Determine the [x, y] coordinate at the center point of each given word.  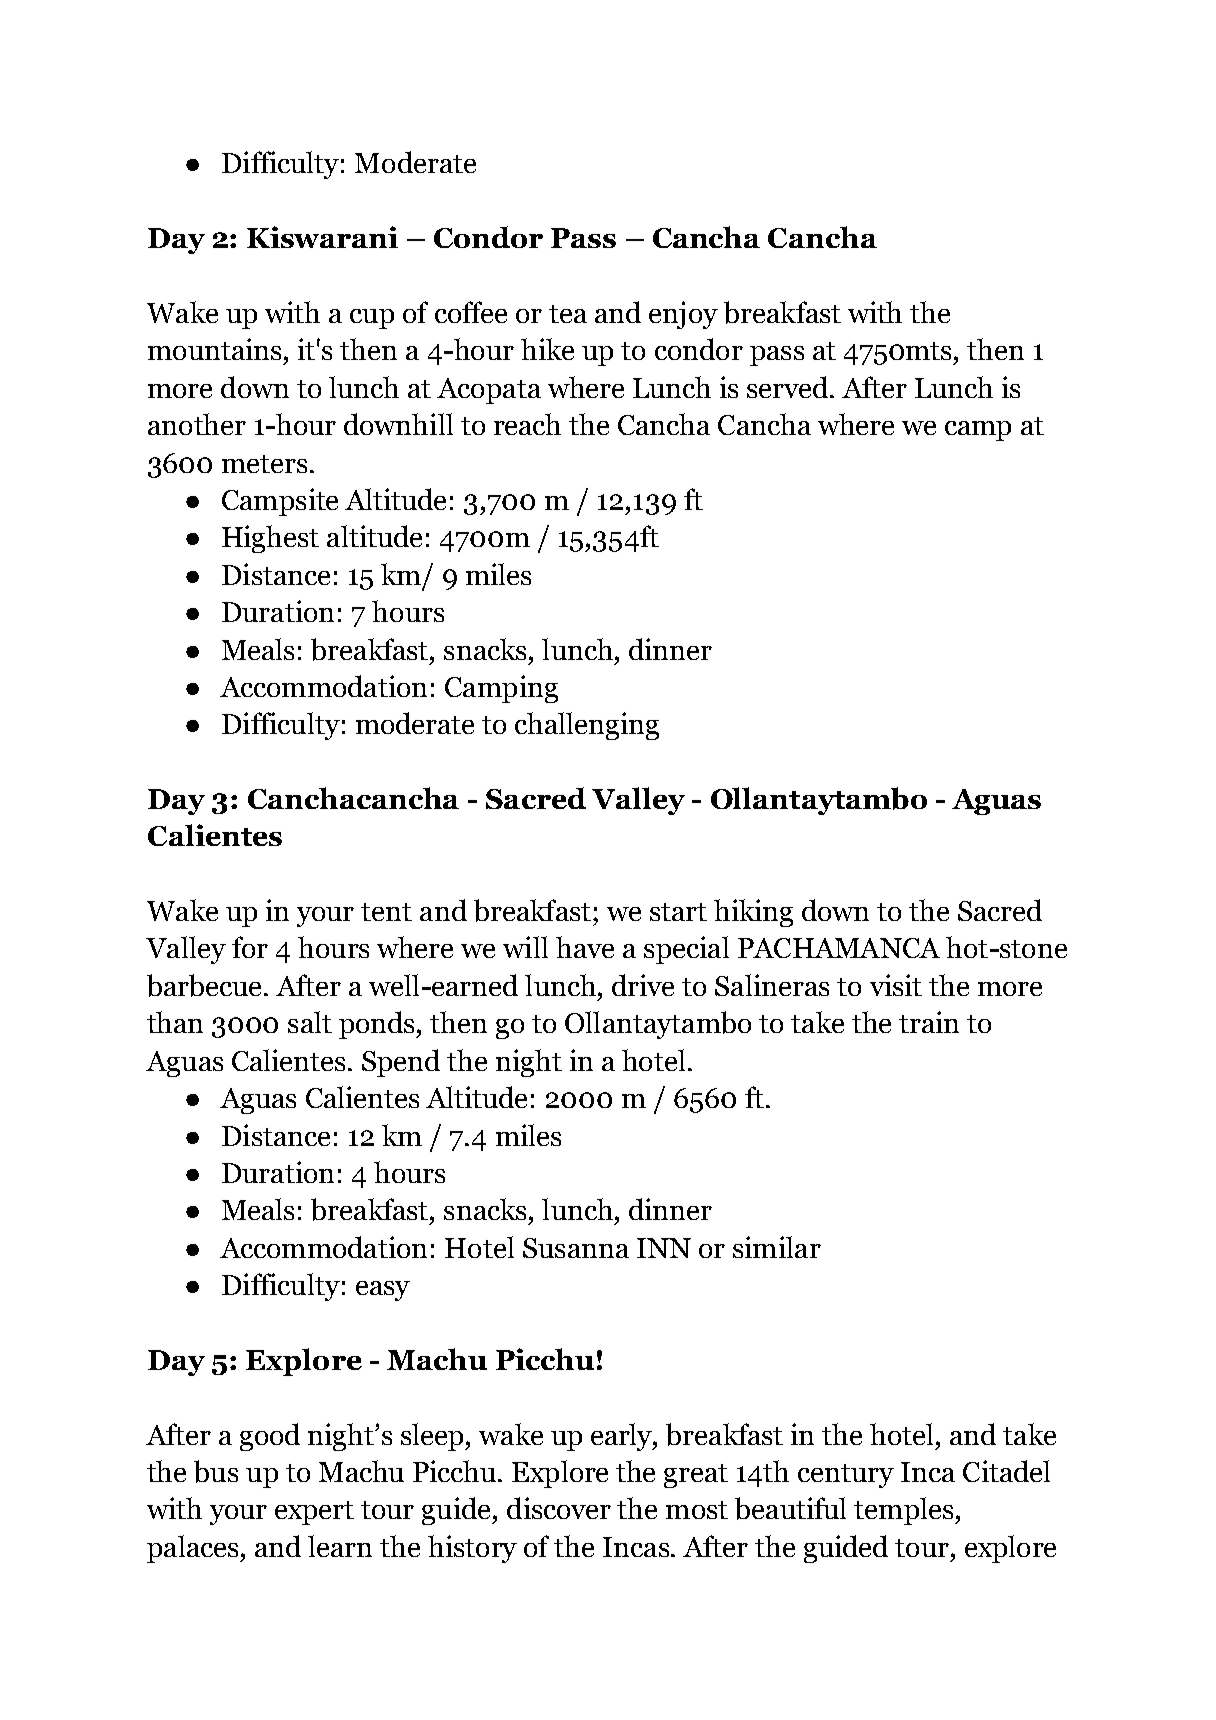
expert [314, 1513]
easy [383, 1291]
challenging [587, 726]
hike [547, 349]
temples [905, 1511]
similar [777, 1247]
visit [896, 985]
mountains [214, 349]
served [789, 387]
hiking [753, 913]
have [585, 947]
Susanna [576, 1248]
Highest [270, 539]
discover [559, 1508]
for [250, 947]
